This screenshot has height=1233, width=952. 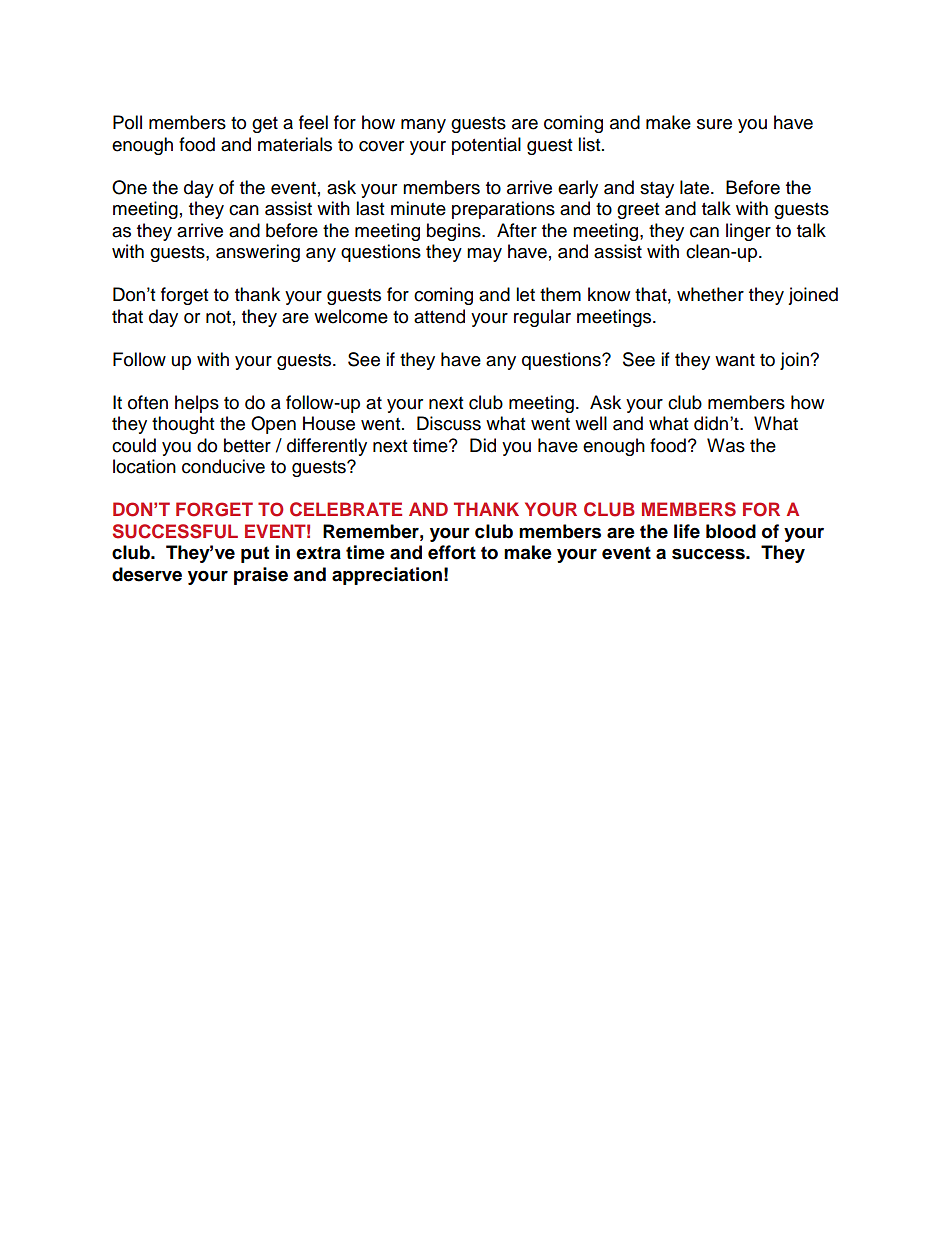 I want to click on linger, so click(x=748, y=232).
